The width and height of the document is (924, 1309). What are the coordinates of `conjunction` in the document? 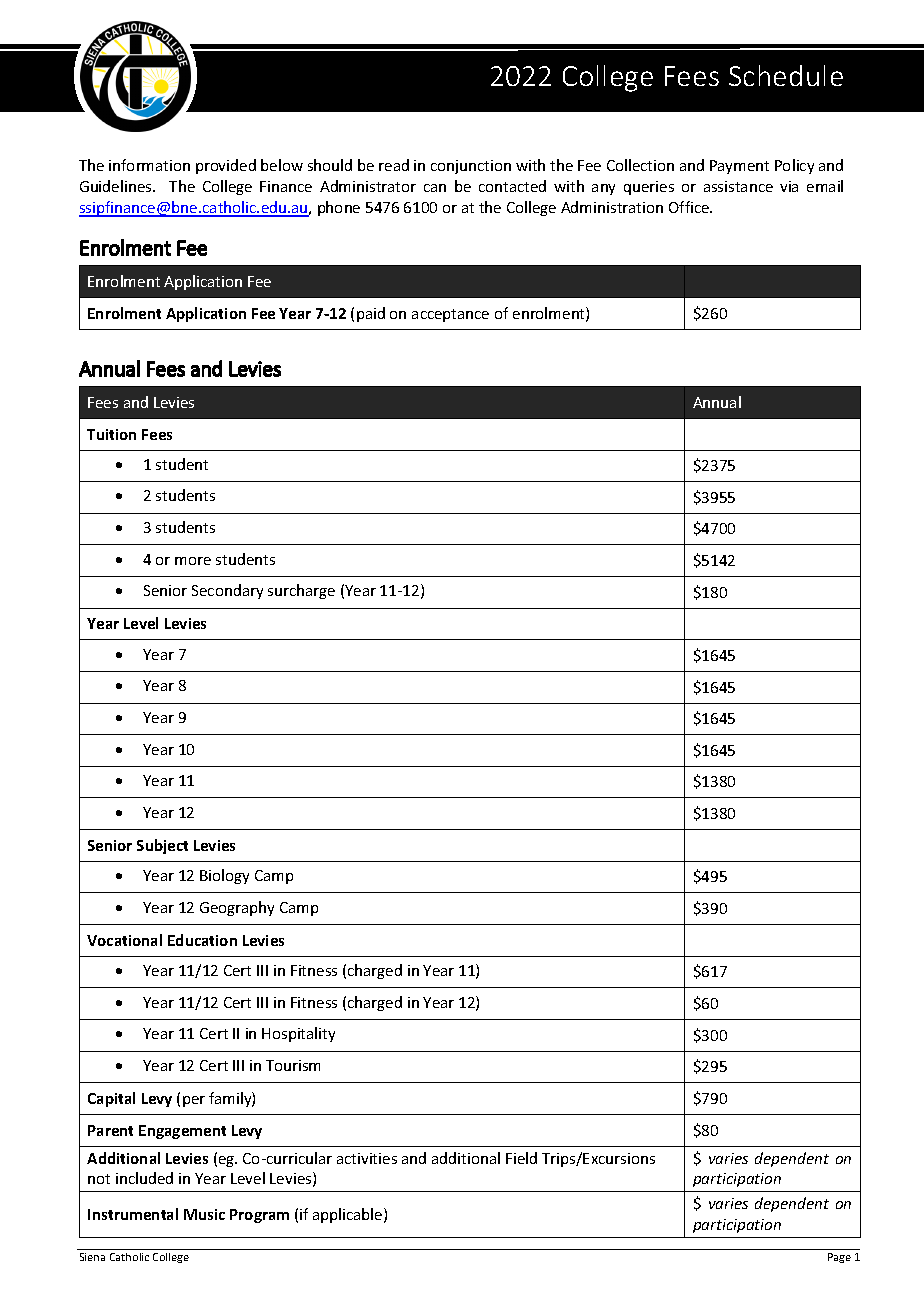 It's located at (471, 167).
